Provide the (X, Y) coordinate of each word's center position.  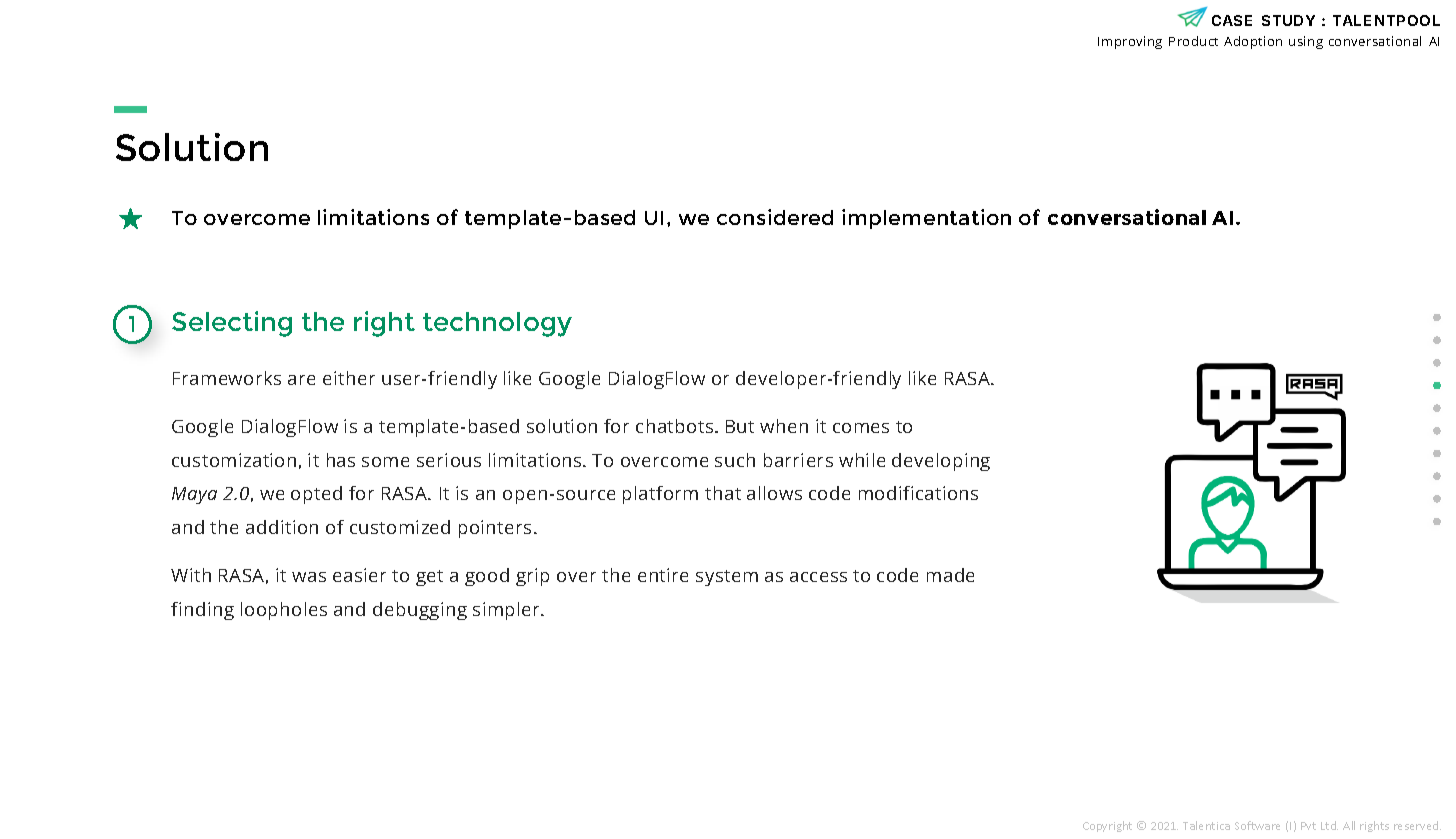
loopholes (284, 611)
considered (775, 217)
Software (1257, 825)
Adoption (1253, 42)
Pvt (1308, 826)
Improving (1130, 42)
